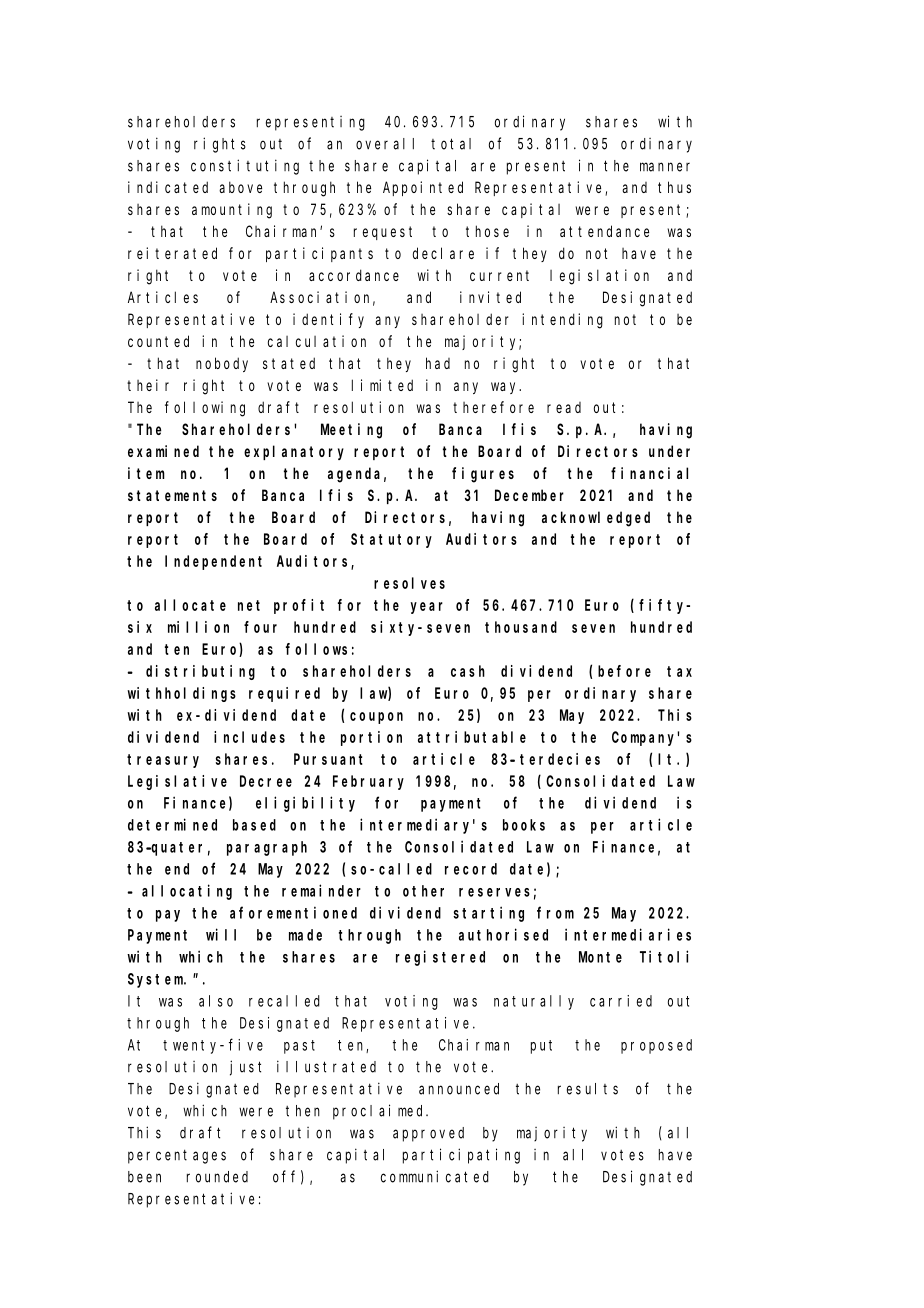  What do you see at coordinates (200, 672) in the document?
I see `distributing` at bounding box center [200, 672].
